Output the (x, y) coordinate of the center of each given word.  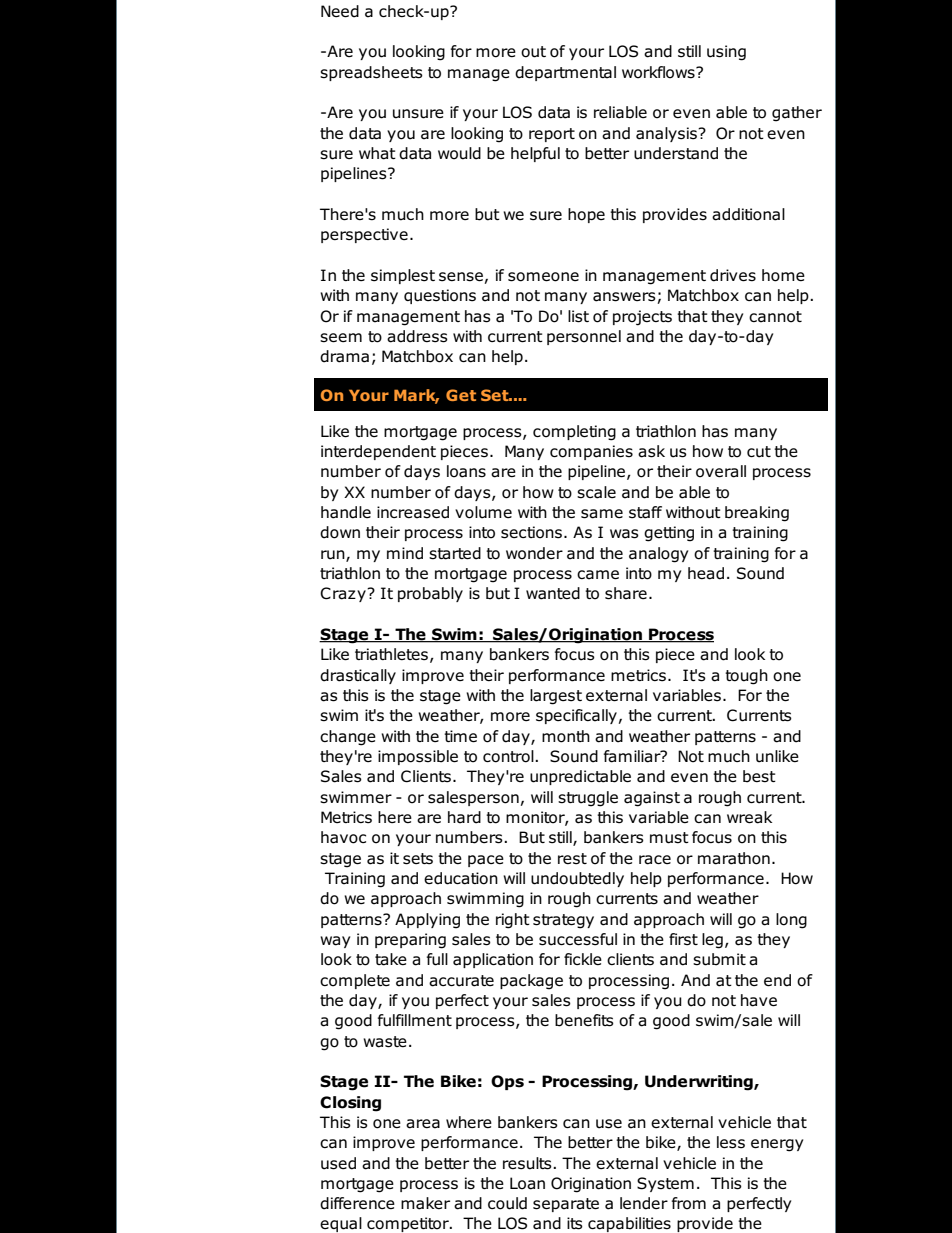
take (391, 959)
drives (733, 275)
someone (543, 277)
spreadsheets (371, 73)
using (726, 53)
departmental (565, 73)
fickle (583, 959)
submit (719, 959)
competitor (409, 1224)
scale (596, 492)
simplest (403, 276)
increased (413, 512)
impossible (418, 757)
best (759, 776)
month (566, 736)
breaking (757, 514)
